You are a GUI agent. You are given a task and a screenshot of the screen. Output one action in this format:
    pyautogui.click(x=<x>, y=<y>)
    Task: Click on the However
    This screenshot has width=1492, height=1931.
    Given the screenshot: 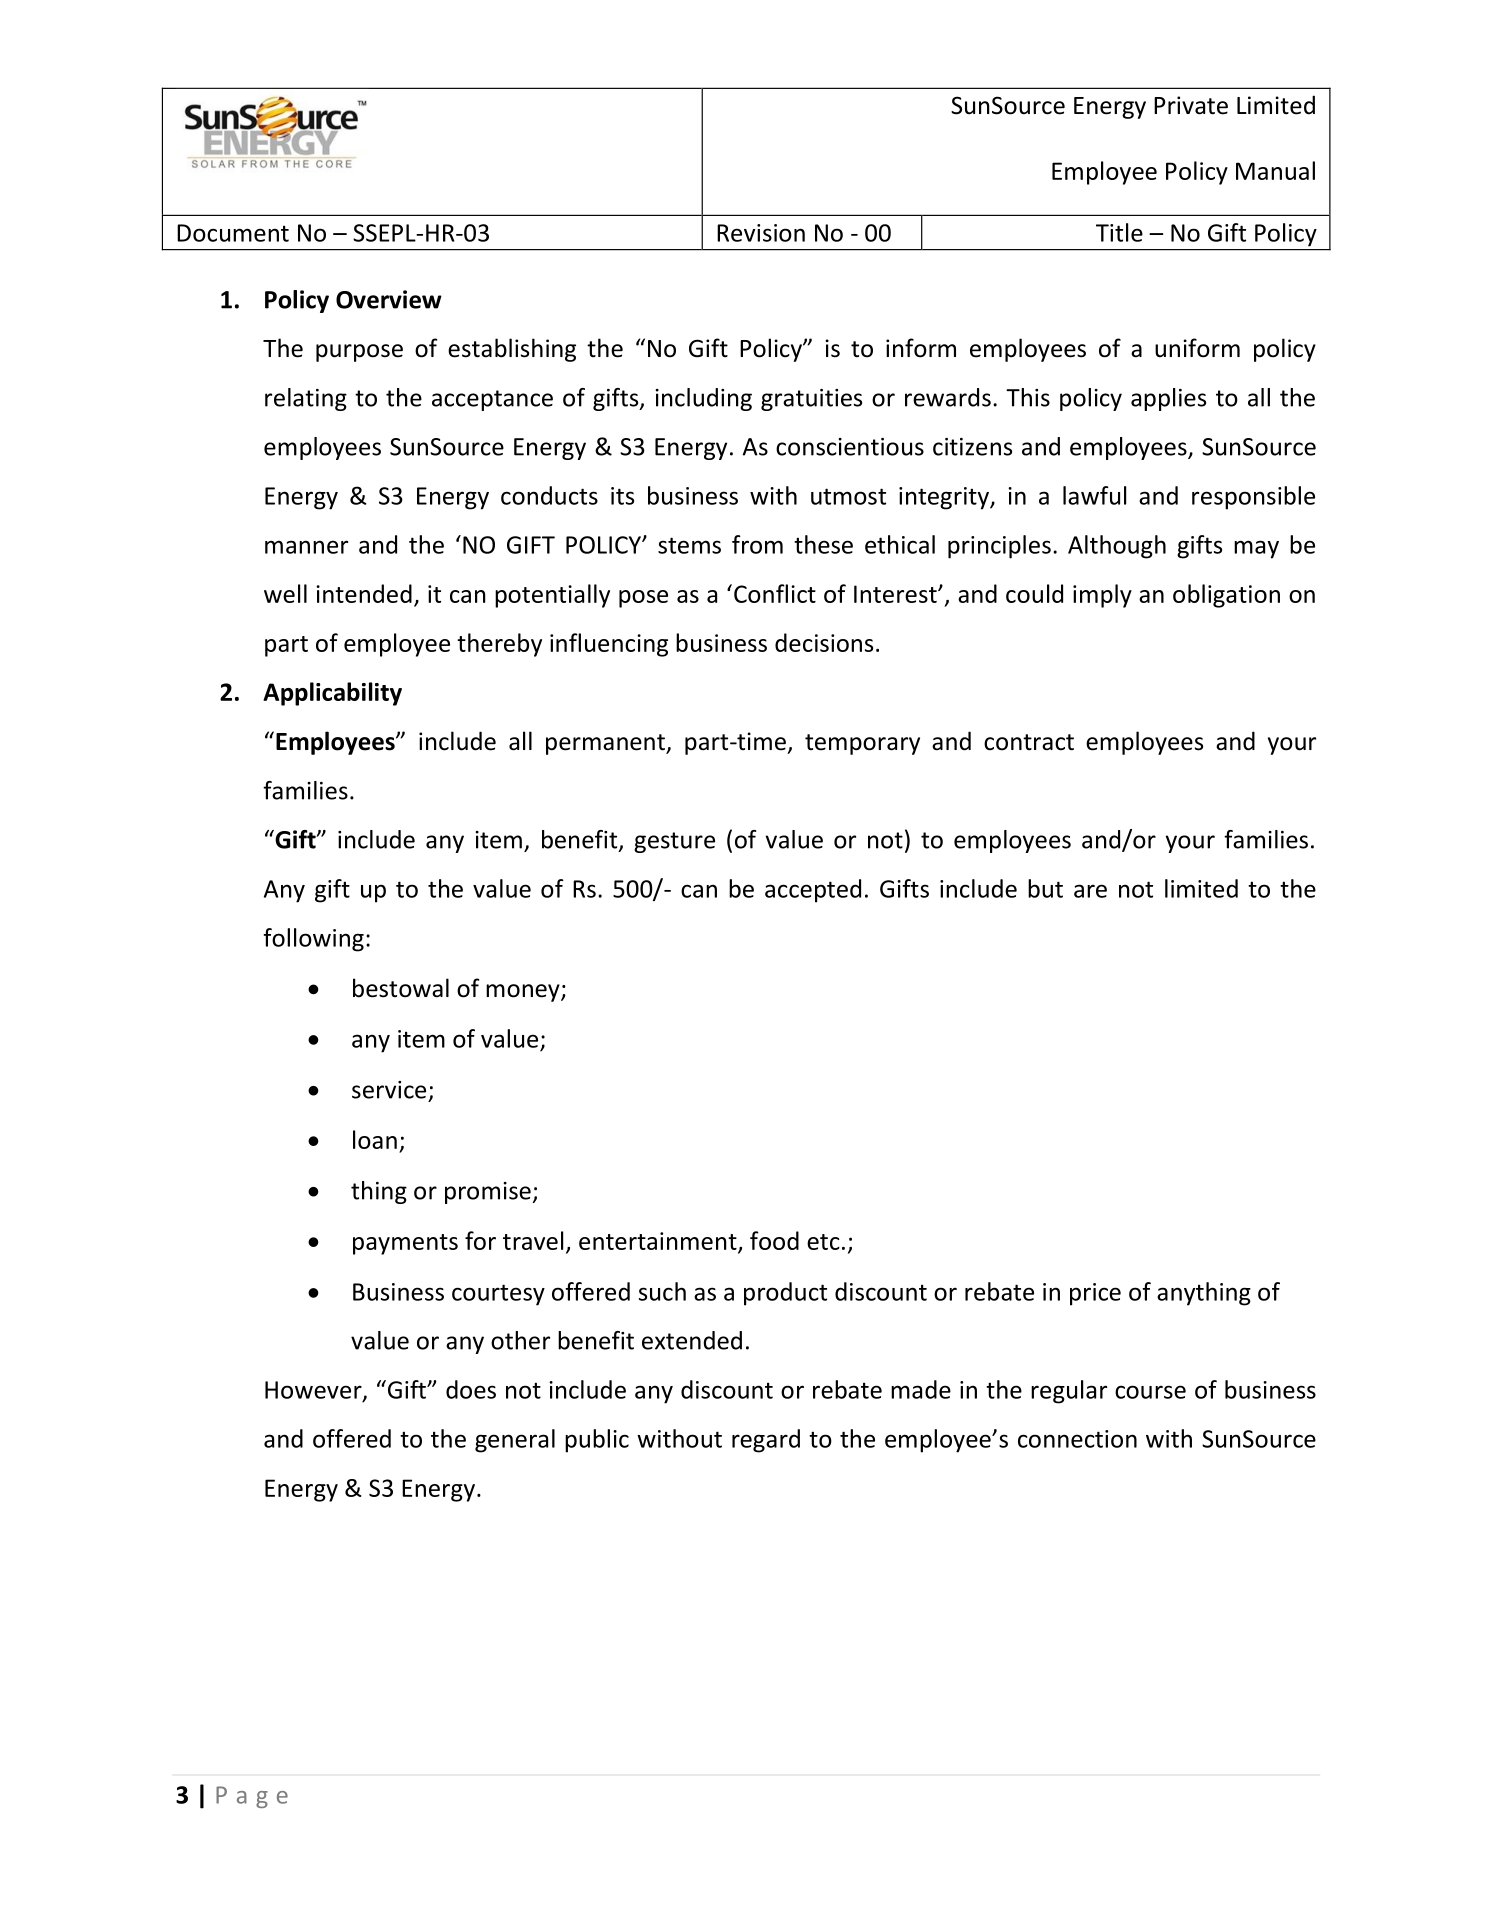 What is the action you would take?
    pyautogui.click(x=314, y=1391)
